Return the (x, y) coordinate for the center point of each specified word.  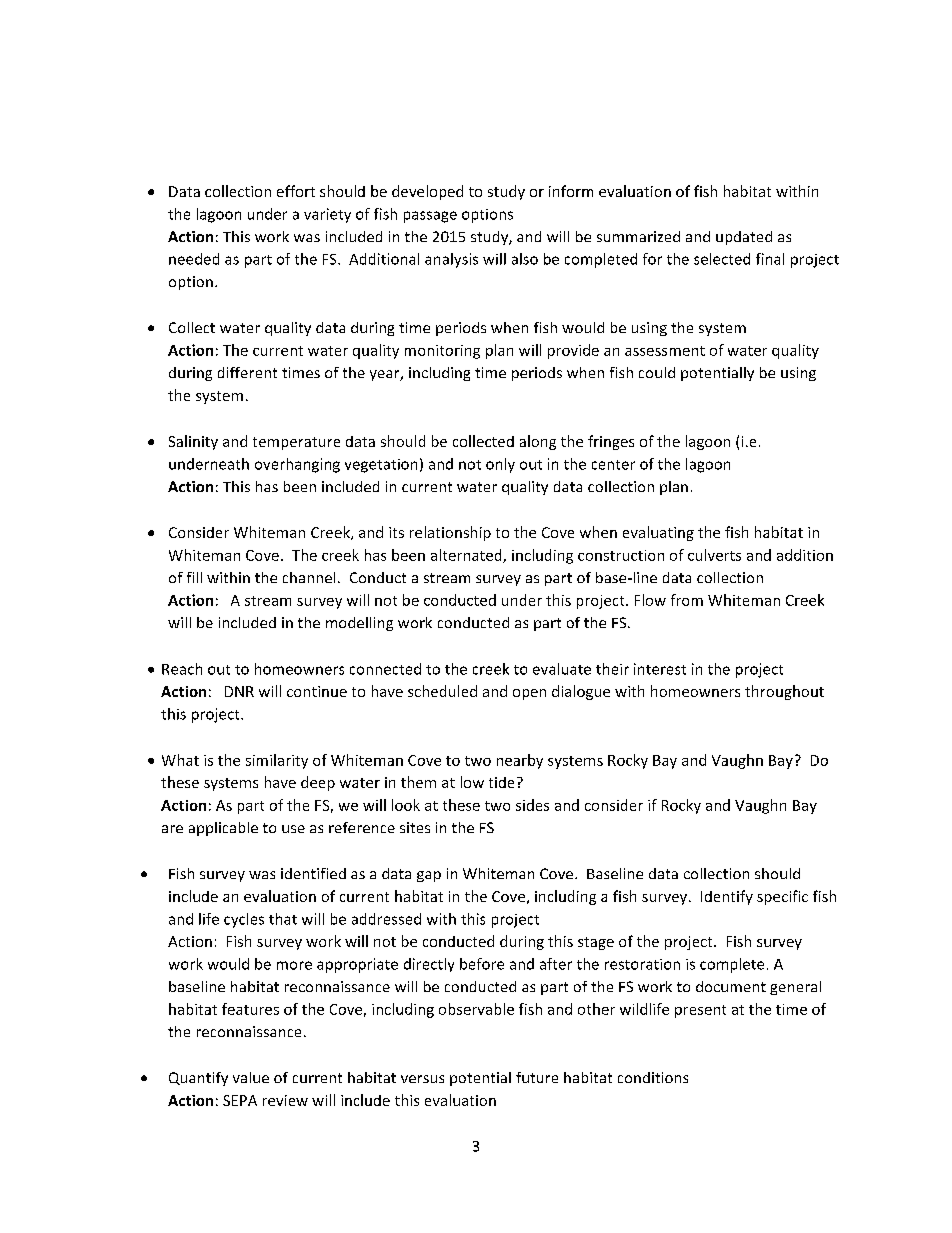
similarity (277, 761)
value (251, 1077)
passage (430, 217)
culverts (714, 555)
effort (296, 191)
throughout (784, 692)
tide (501, 782)
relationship (450, 533)
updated (744, 238)
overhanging (297, 465)
